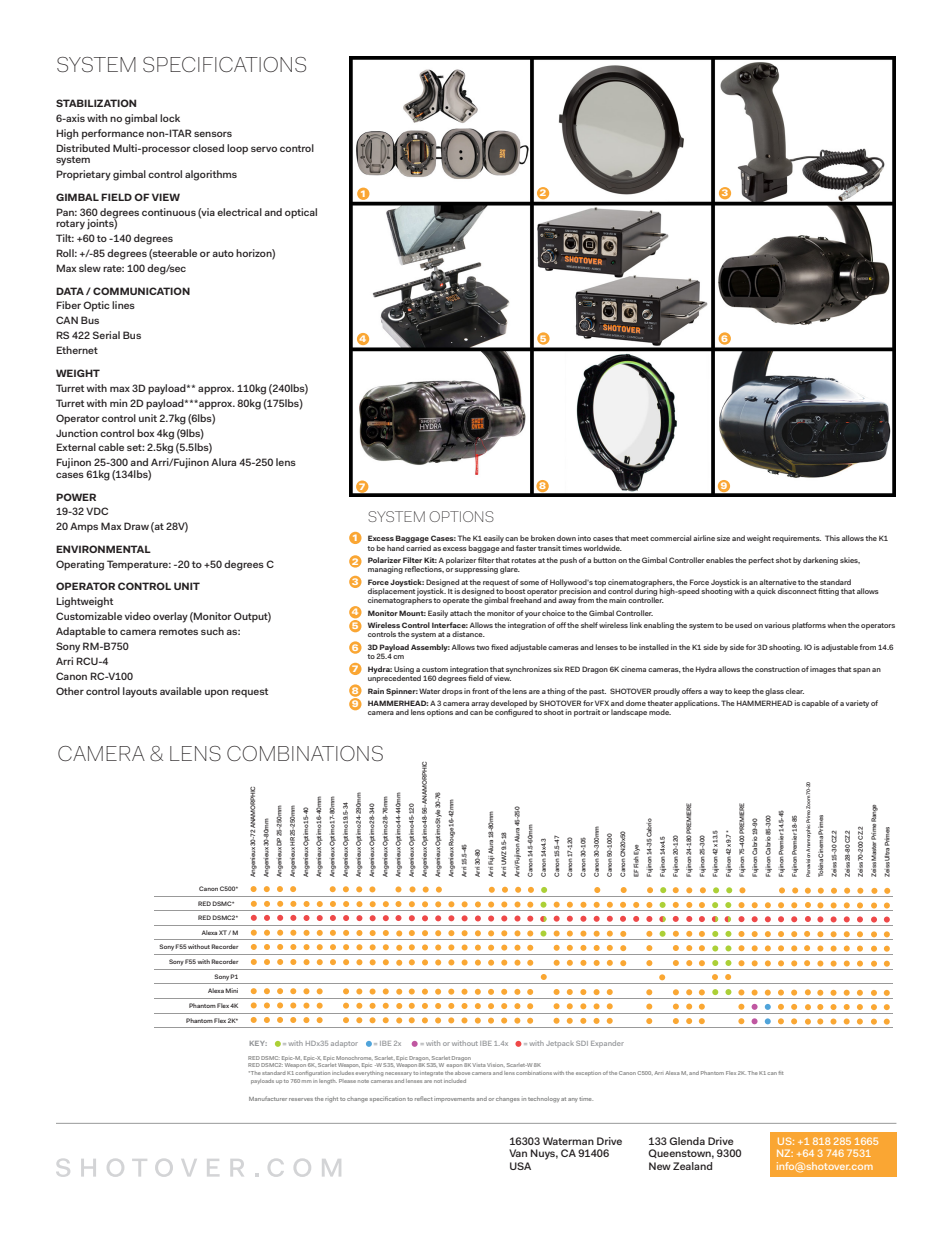 Image resolution: width=952 pixels, height=1233 pixels. What do you see at coordinates (145, 433) in the image?
I see `box` at bounding box center [145, 433].
